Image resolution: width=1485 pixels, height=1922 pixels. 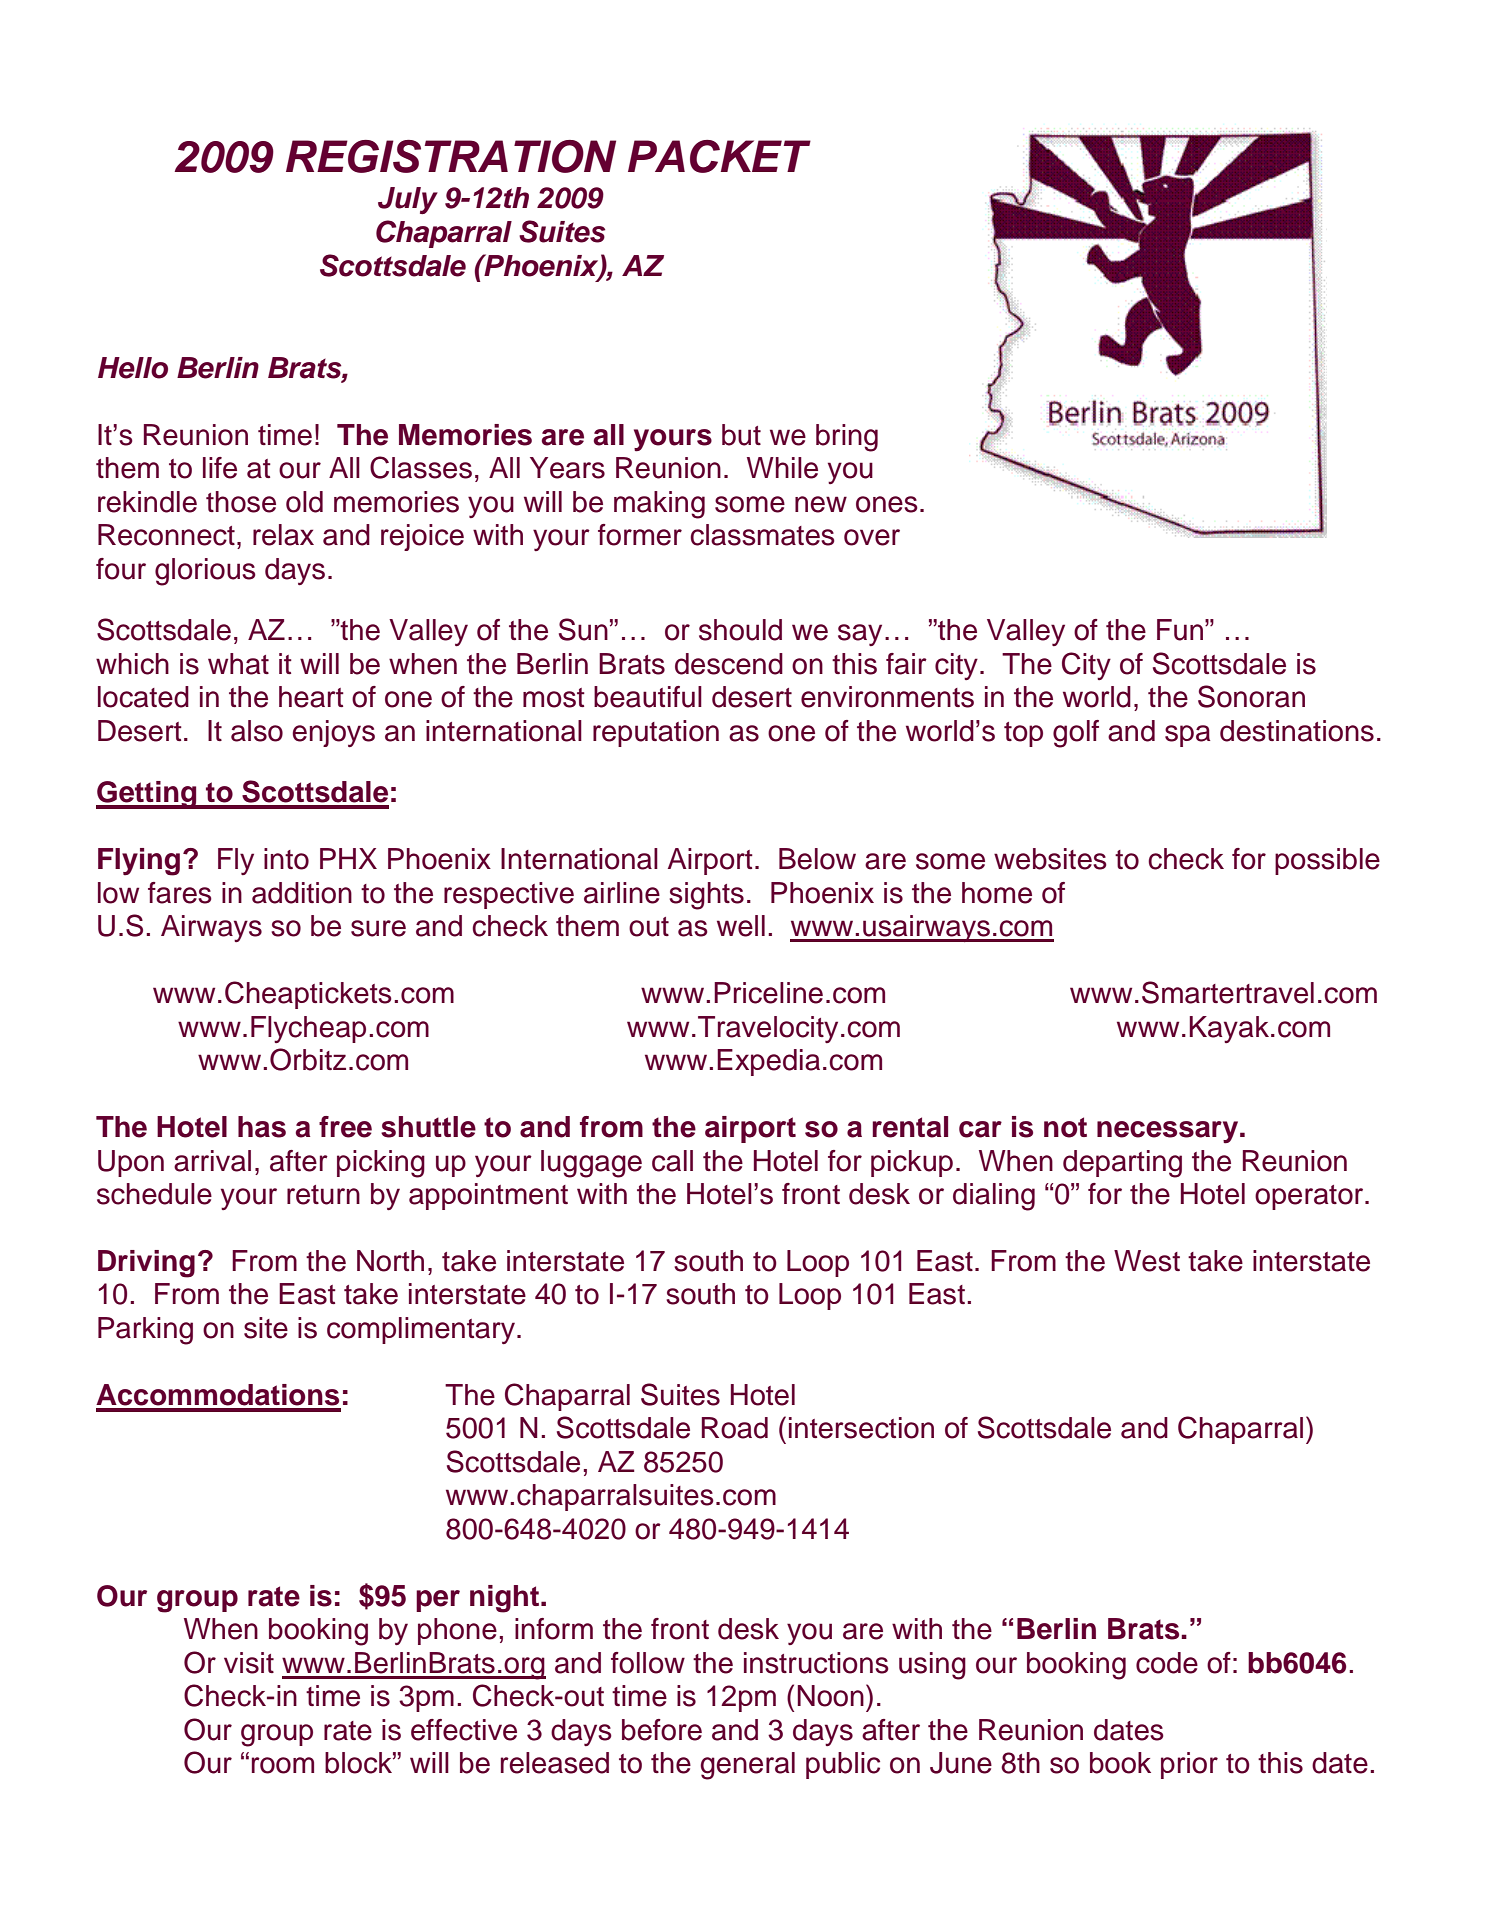 What do you see at coordinates (672, 1161) in the screenshot?
I see `call` at bounding box center [672, 1161].
